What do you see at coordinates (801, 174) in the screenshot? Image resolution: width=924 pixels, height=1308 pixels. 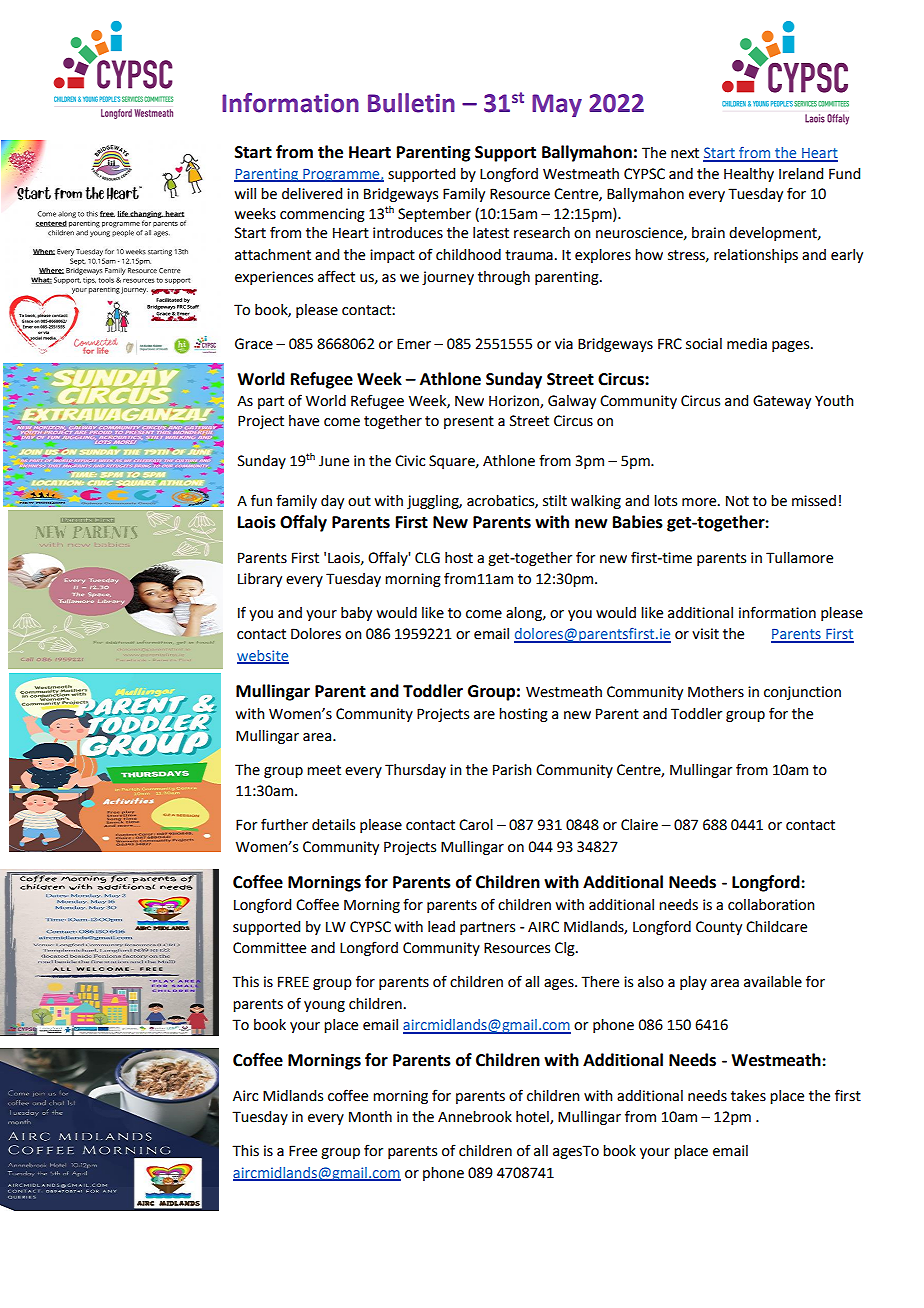 I see `Ireland` at bounding box center [801, 174].
